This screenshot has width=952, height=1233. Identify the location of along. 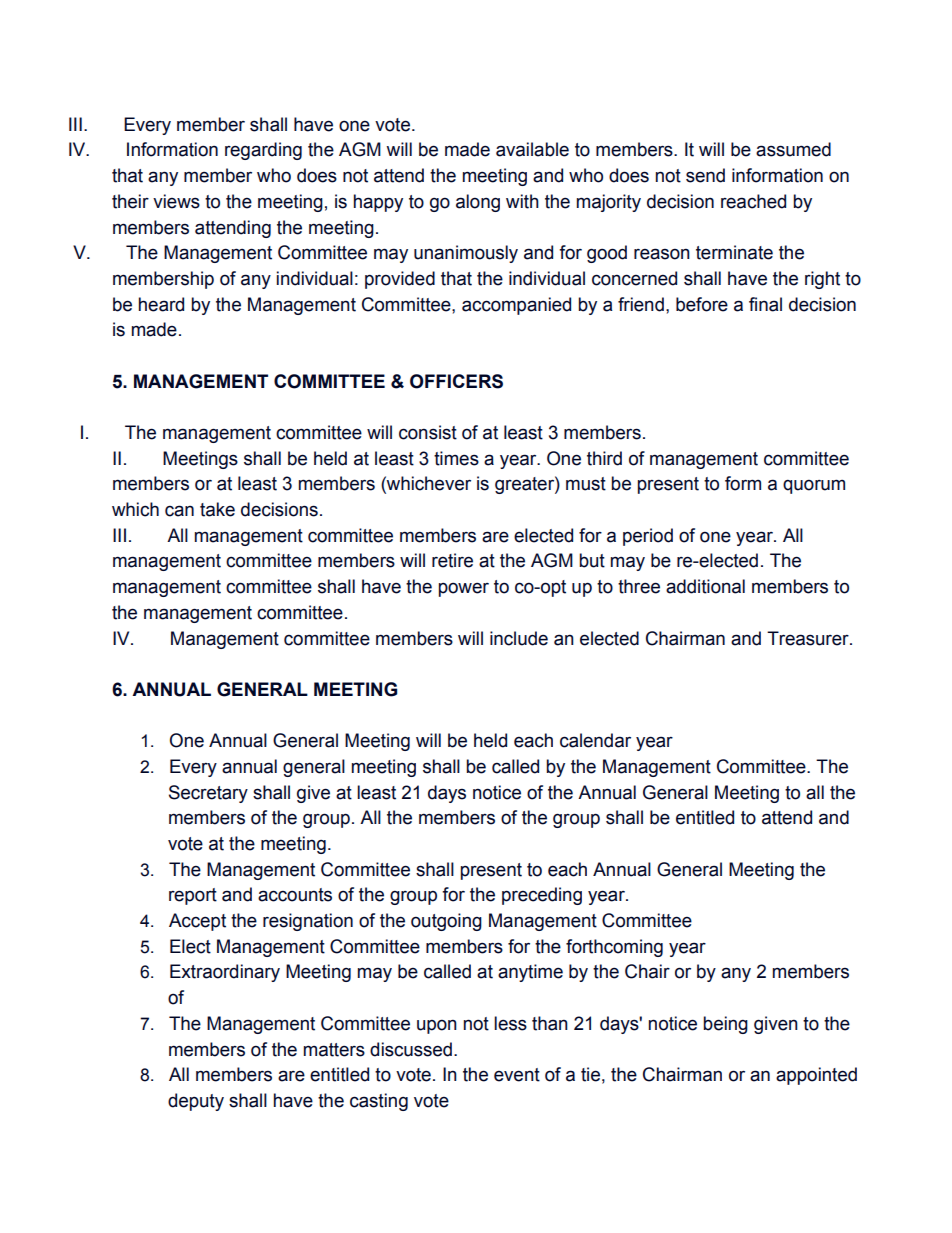
(478, 203).
